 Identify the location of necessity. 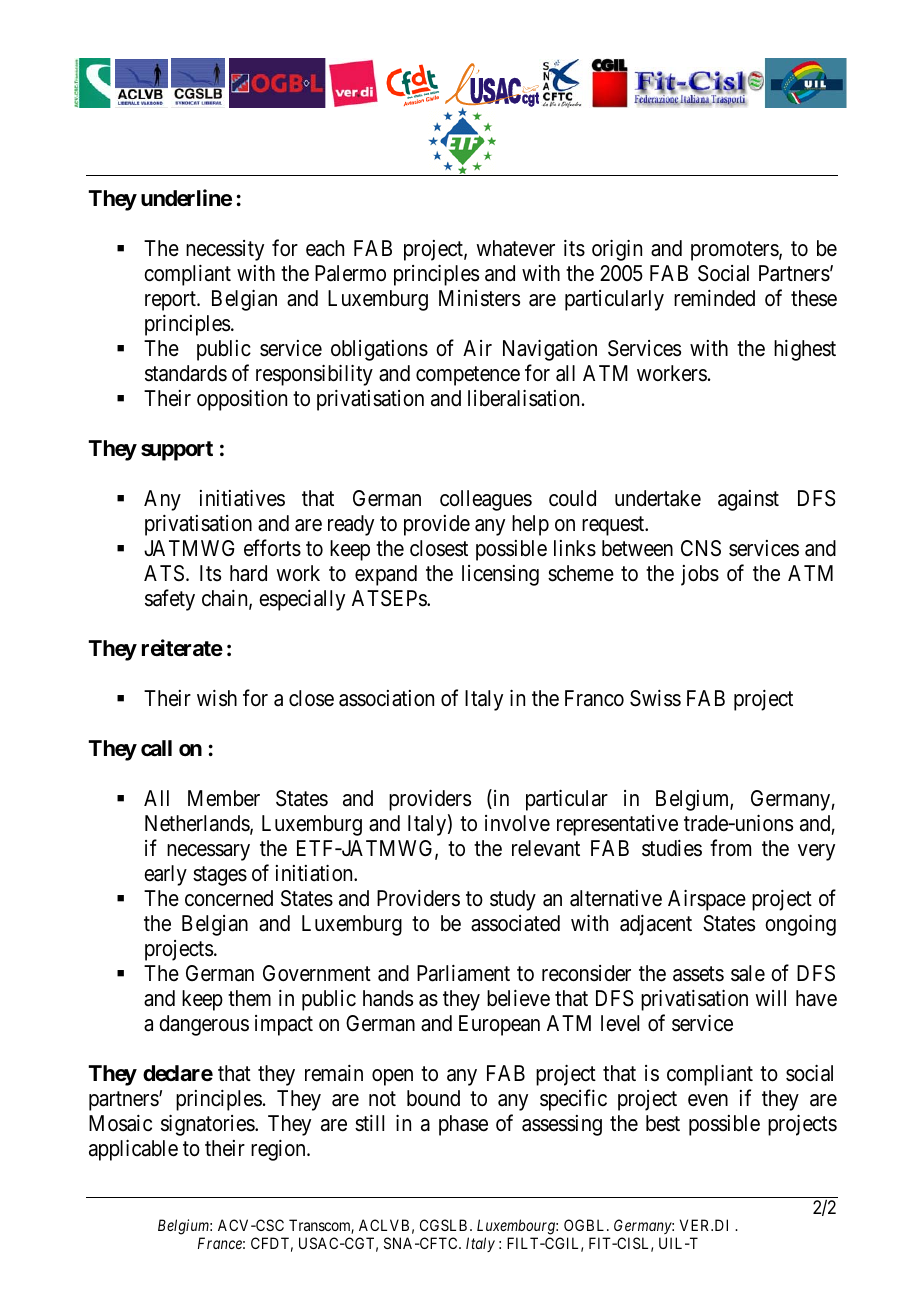
(225, 250).
